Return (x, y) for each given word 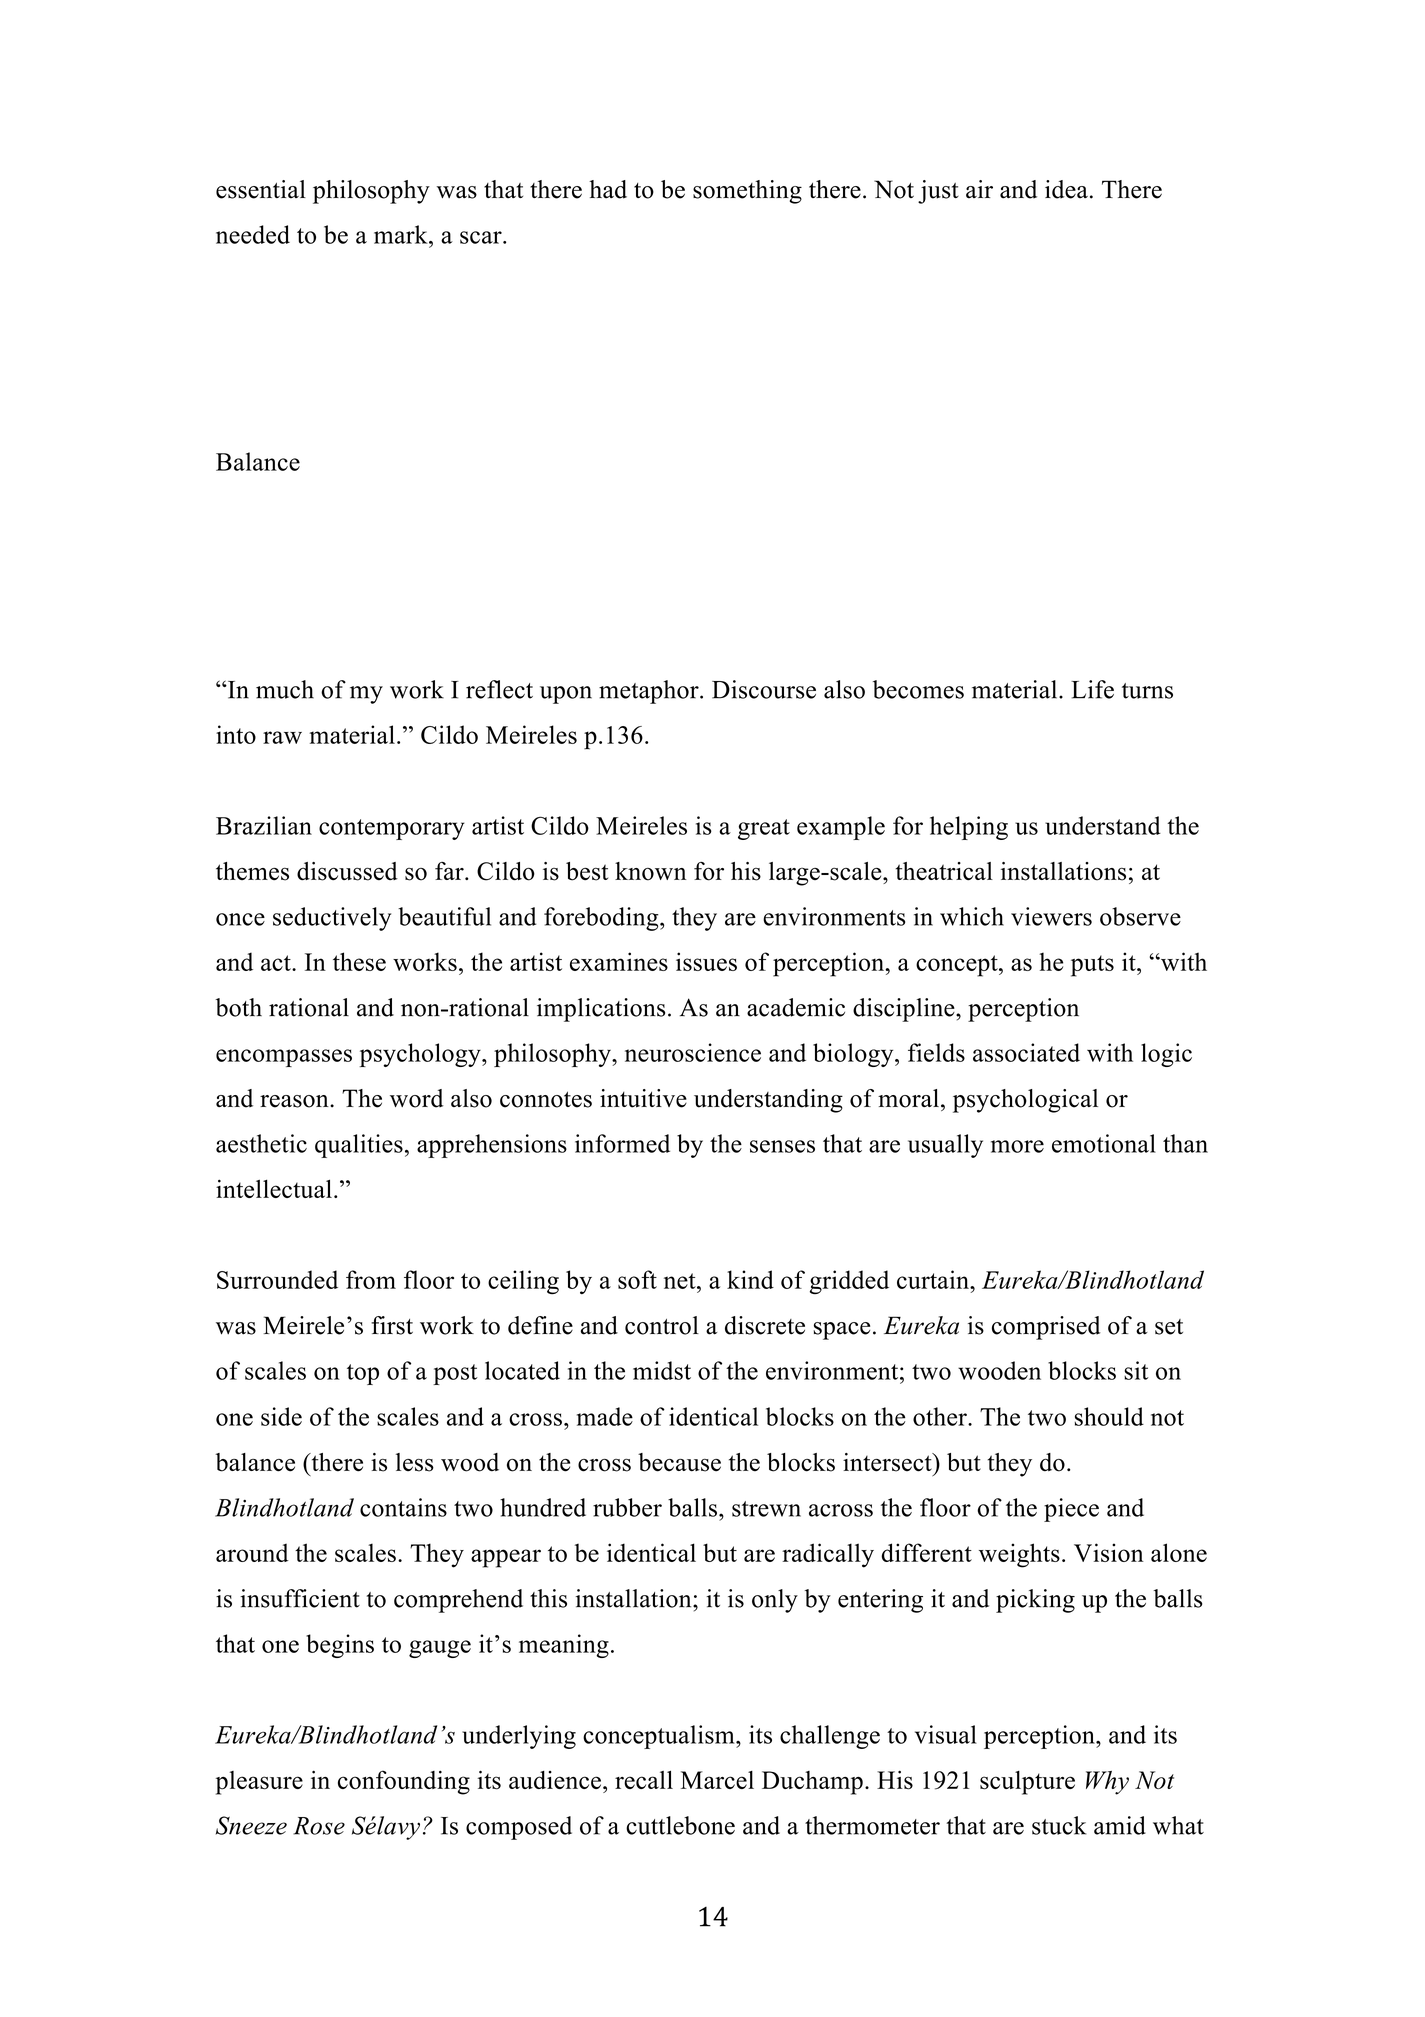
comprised (1046, 1328)
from (371, 1279)
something (747, 192)
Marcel (717, 1780)
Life (1092, 689)
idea (1066, 189)
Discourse (764, 689)
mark (402, 234)
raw (282, 737)
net (681, 1281)
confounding (404, 1782)
